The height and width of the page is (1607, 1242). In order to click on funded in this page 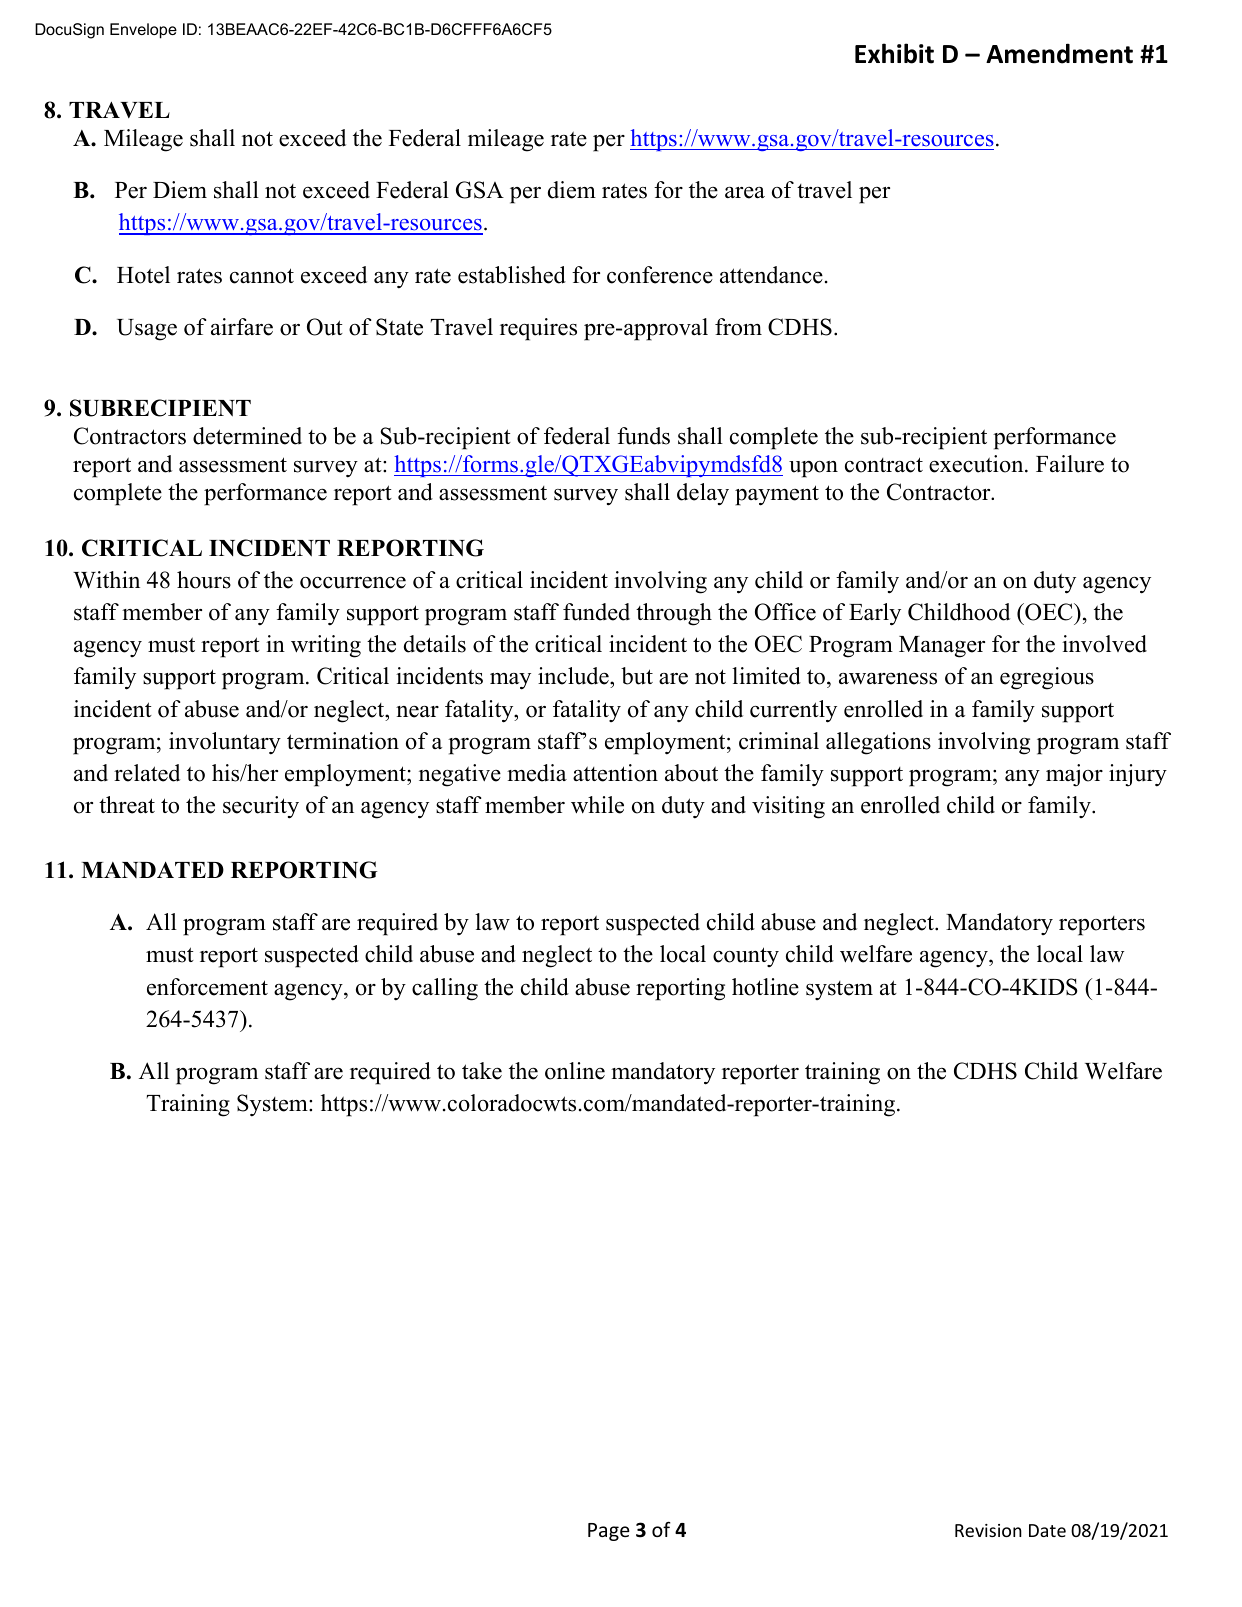, I will do `click(596, 612)`.
